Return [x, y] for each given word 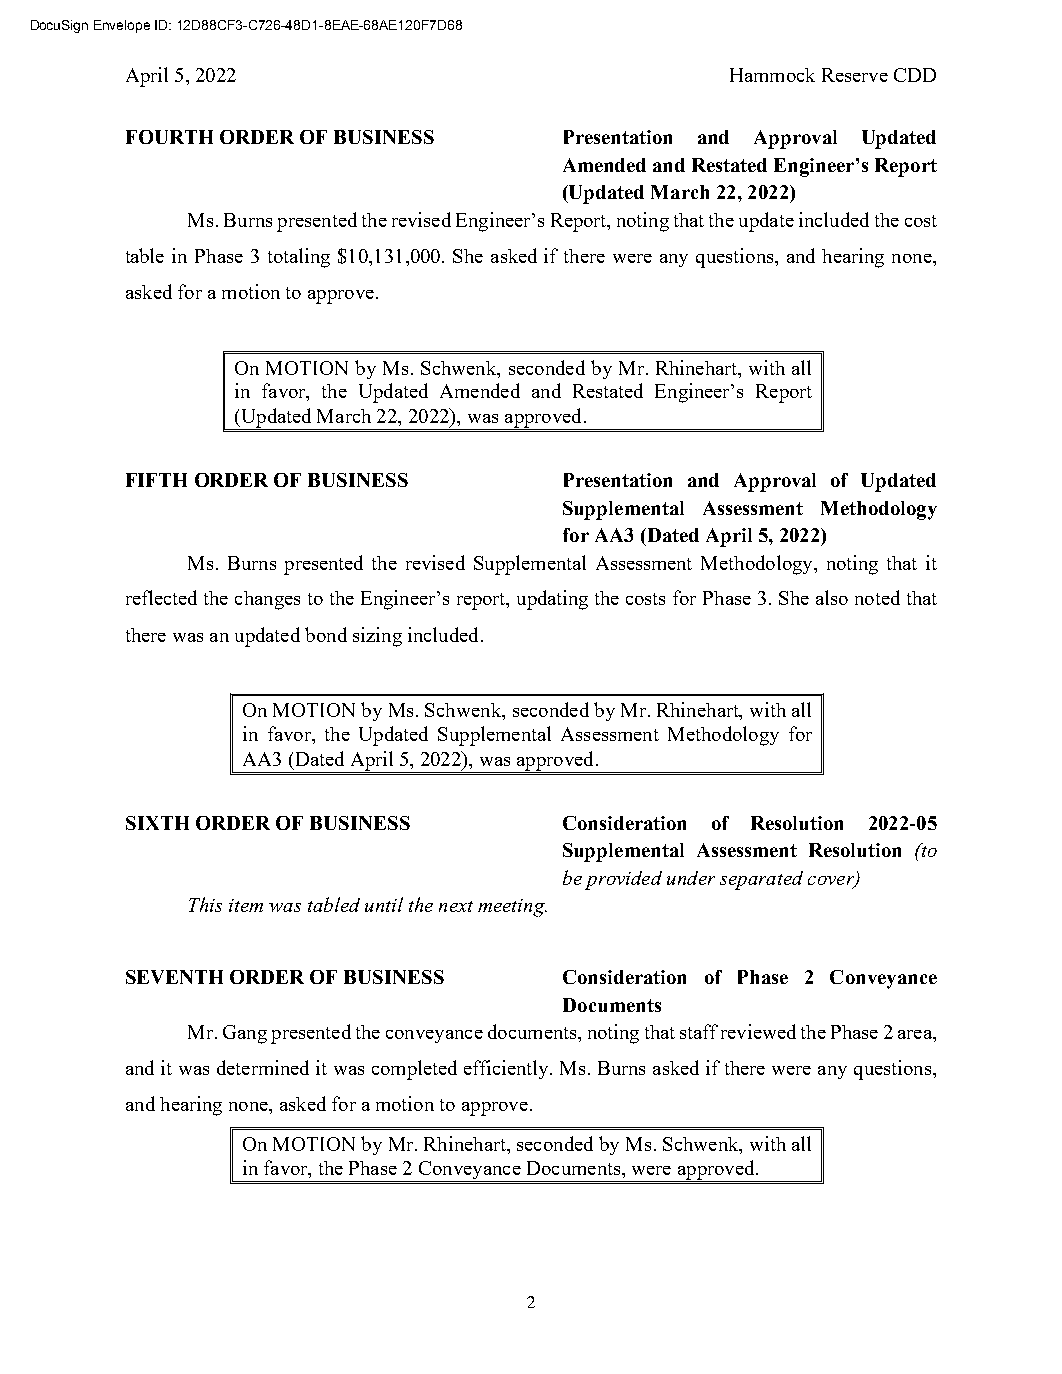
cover [832, 881]
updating [552, 600]
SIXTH [157, 823]
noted [877, 597]
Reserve [855, 75]
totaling [299, 258]
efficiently [507, 1069]
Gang [245, 1034]
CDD [915, 75]
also [832, 597]
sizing [377, 637]
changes [267, 600]
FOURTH [169, 137]
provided [623, 880]
